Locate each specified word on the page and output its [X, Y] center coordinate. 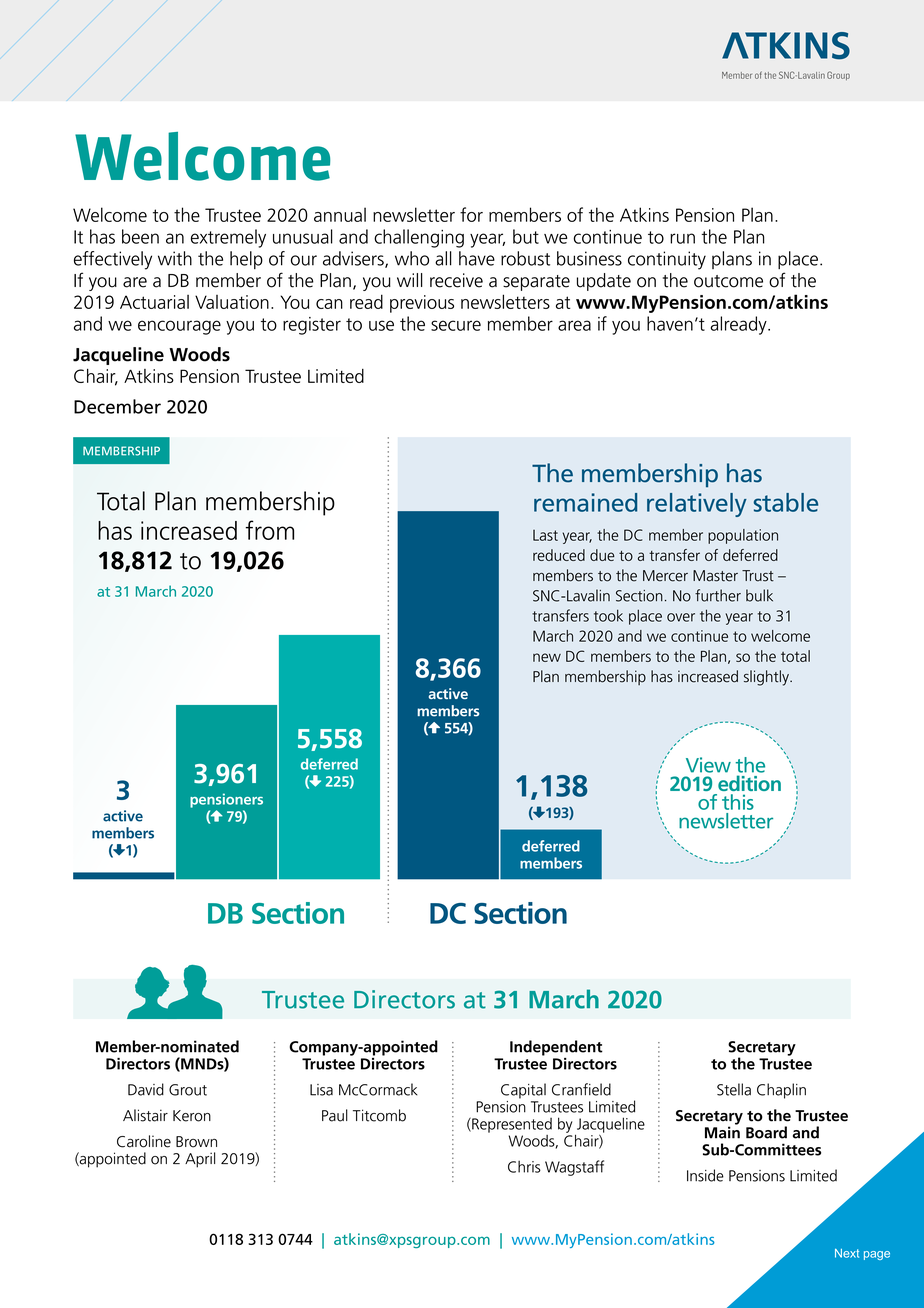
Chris [524, 1166]
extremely [228, 238]
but [526, 236]
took [608, 615]
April [200, 1160]
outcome [728, 281]
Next [847, 1253]
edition [749, 783]
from [270, 530]
